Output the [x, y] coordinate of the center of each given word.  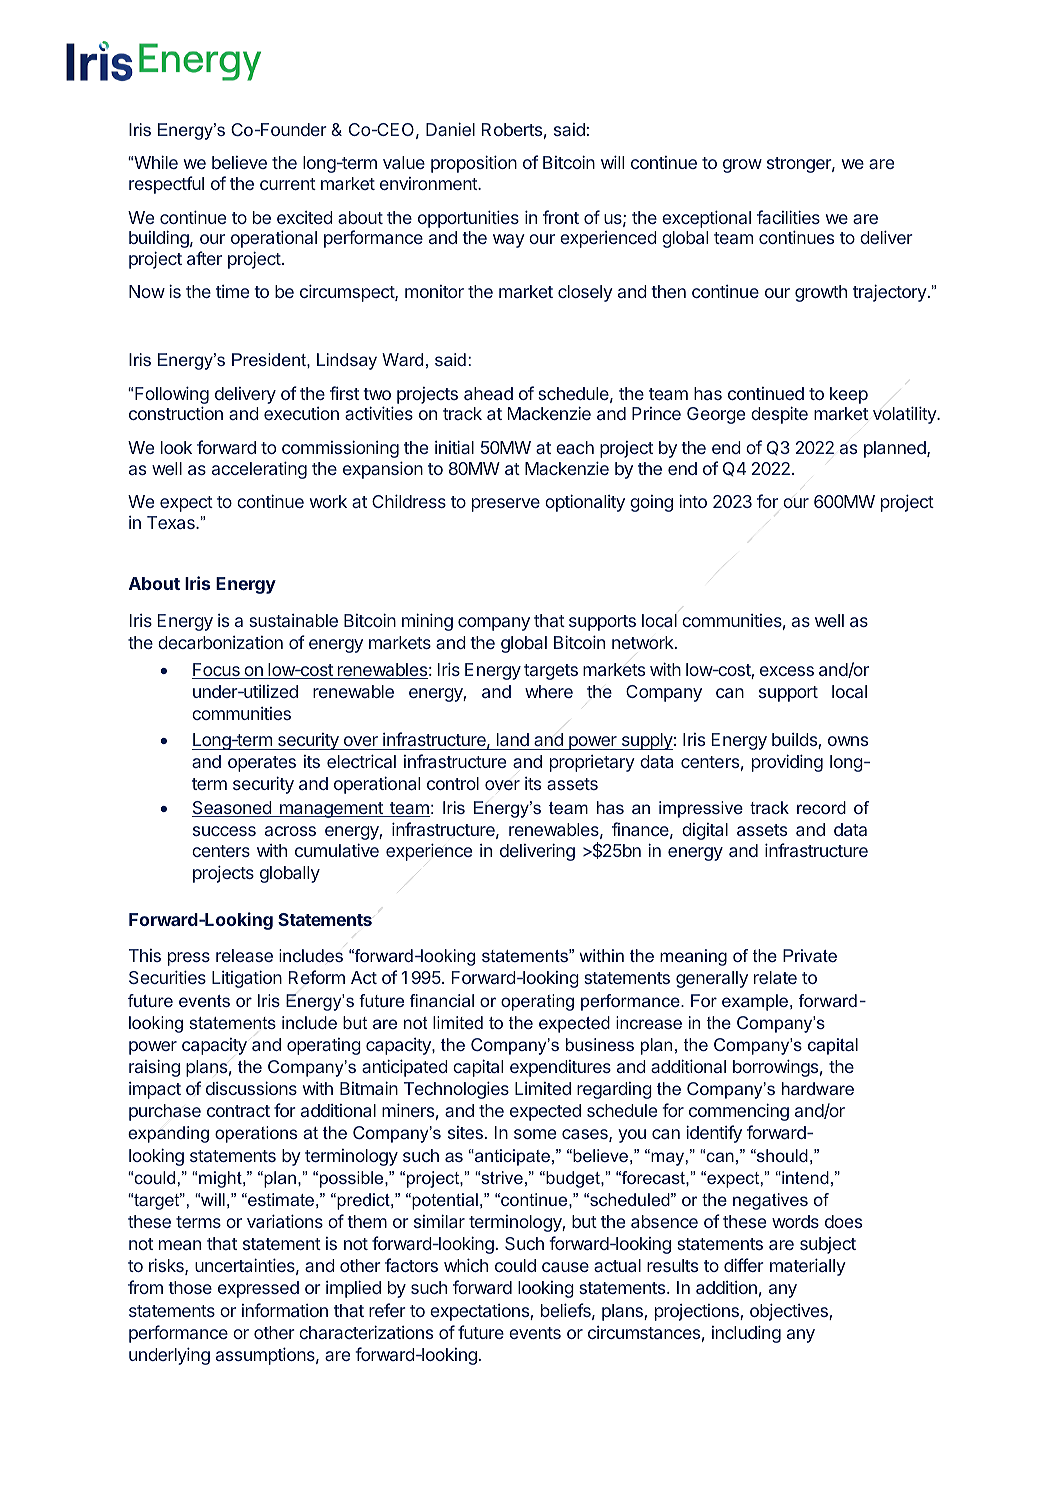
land [512, 741]
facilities [788, 217]
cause [565, 1267]
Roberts [512, 129]
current [288, 184]
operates [262, 764]
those [190, 1287]
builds [795, 741]
